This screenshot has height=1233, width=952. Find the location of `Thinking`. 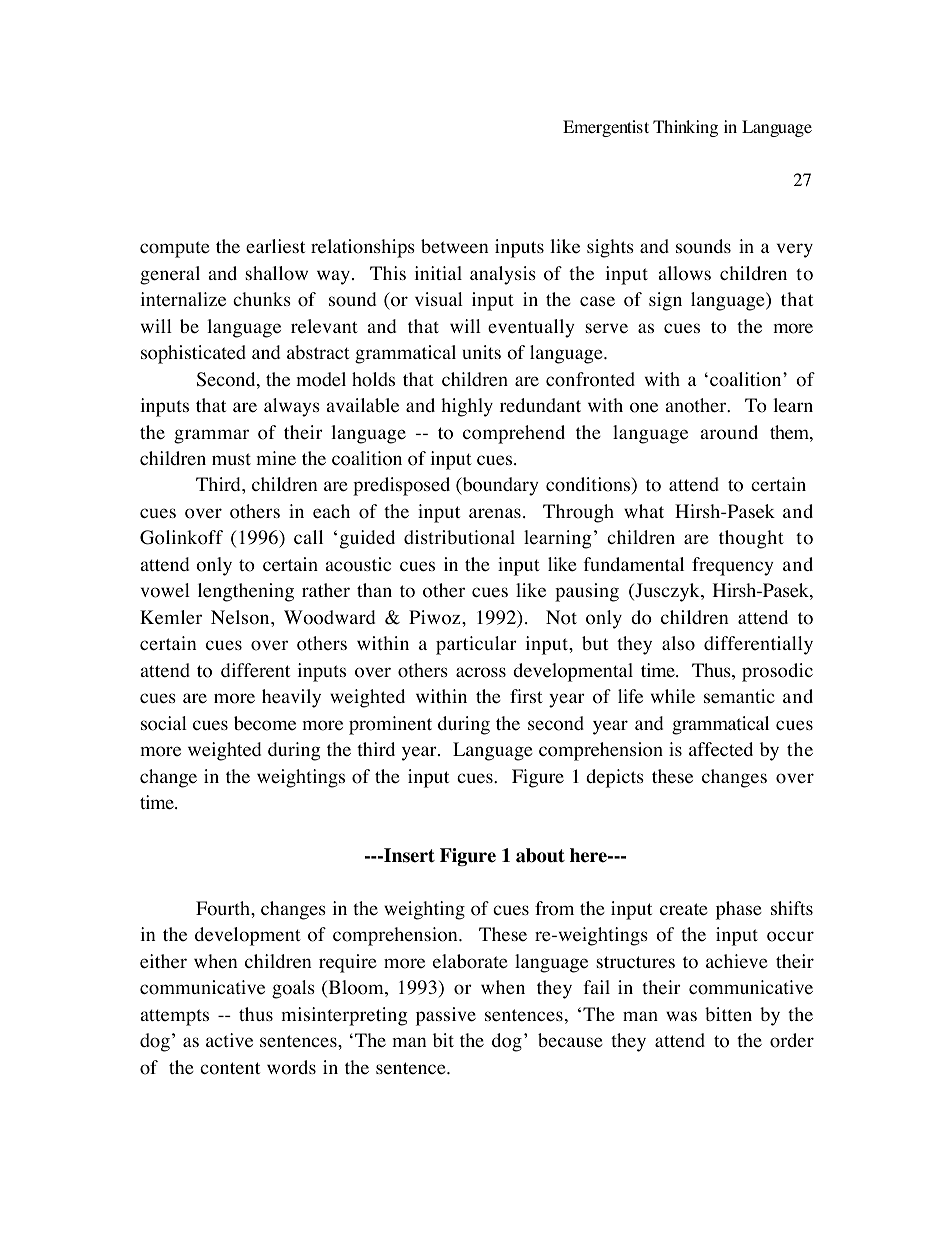

Thinking is located at coordinates (685, 128).
